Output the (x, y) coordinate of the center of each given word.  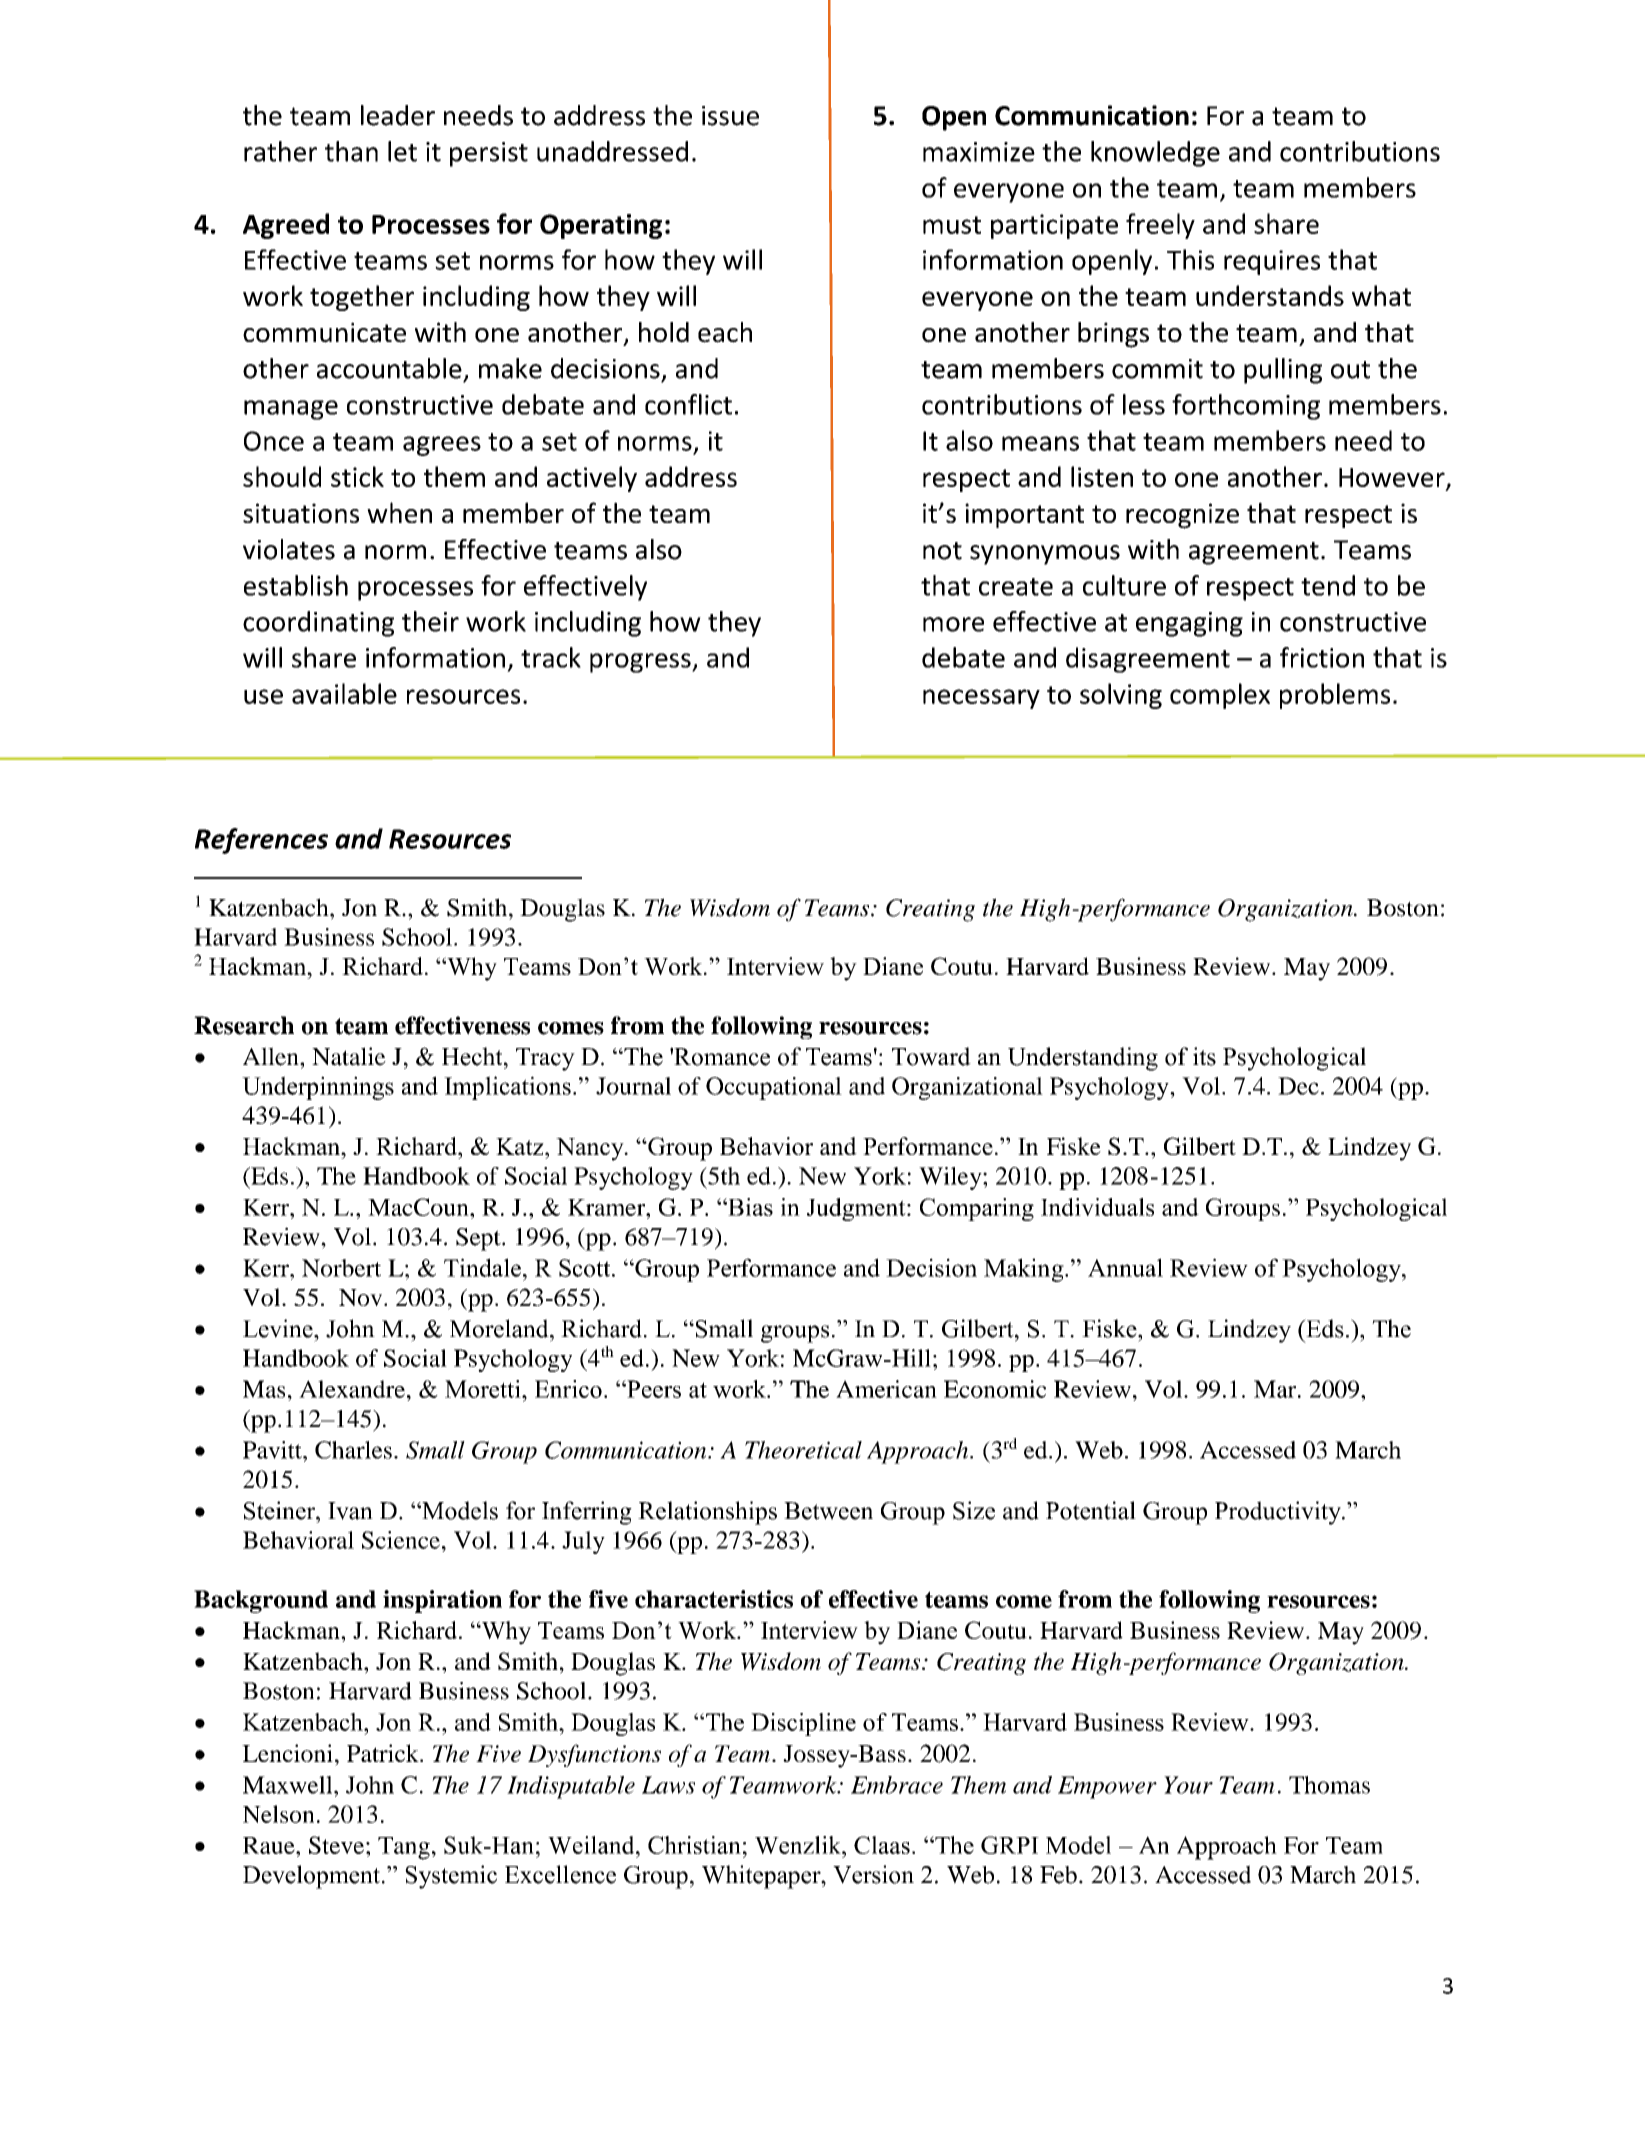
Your (1188, 1785)
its (1204, 1056)
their (430, 621)
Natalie (349, 1056)
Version (873, 1874)
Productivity (1279, 1513)
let (402, 151)
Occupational (774, 1088)
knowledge (1155, 154)
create (1016, 587)
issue (730, 116)
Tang (404, 1848)
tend (1328, 585)
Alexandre (352, 1389)
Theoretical (803, 1450)
